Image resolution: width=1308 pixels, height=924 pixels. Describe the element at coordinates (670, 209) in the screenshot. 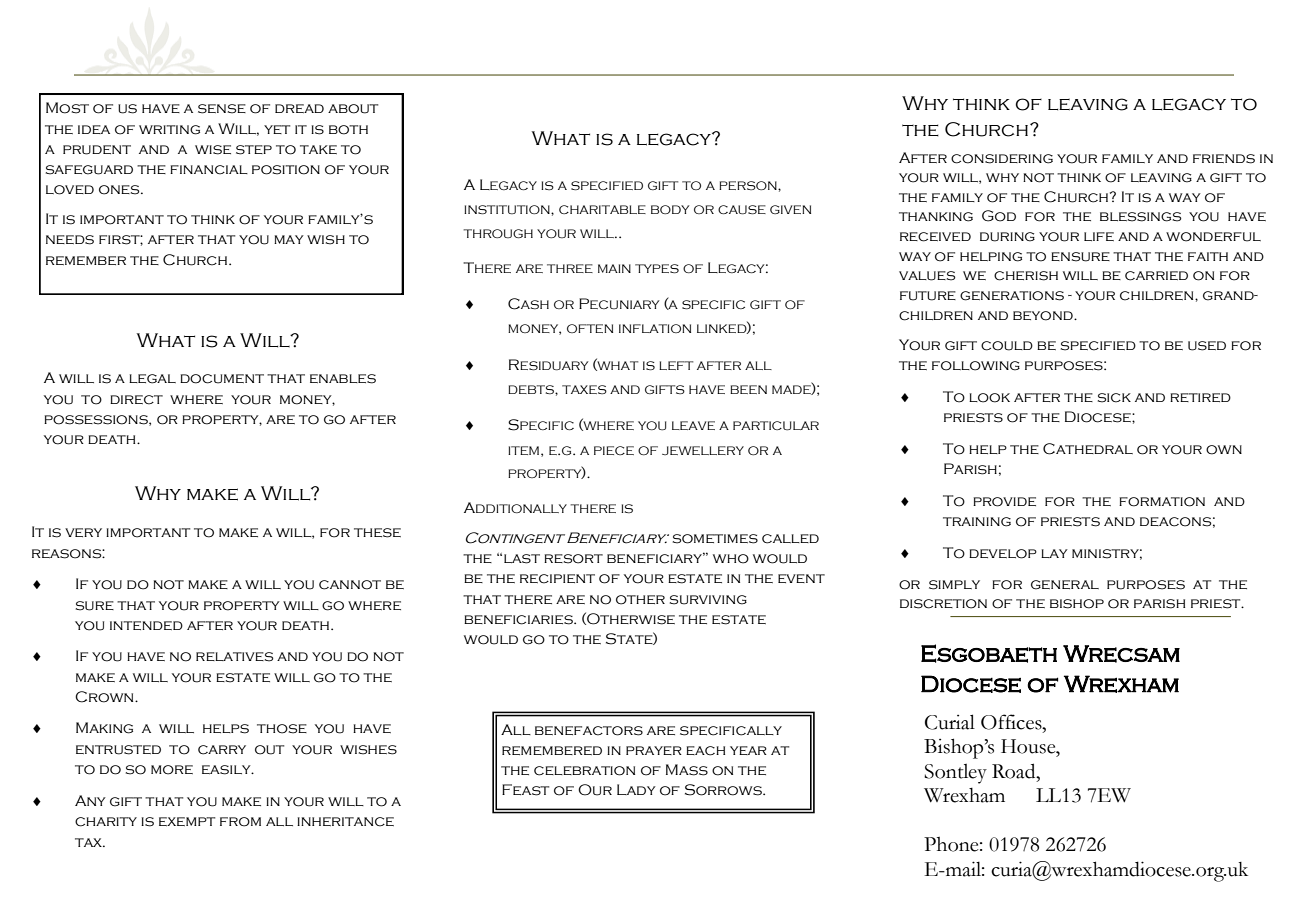

I see `BODY` at that location.
